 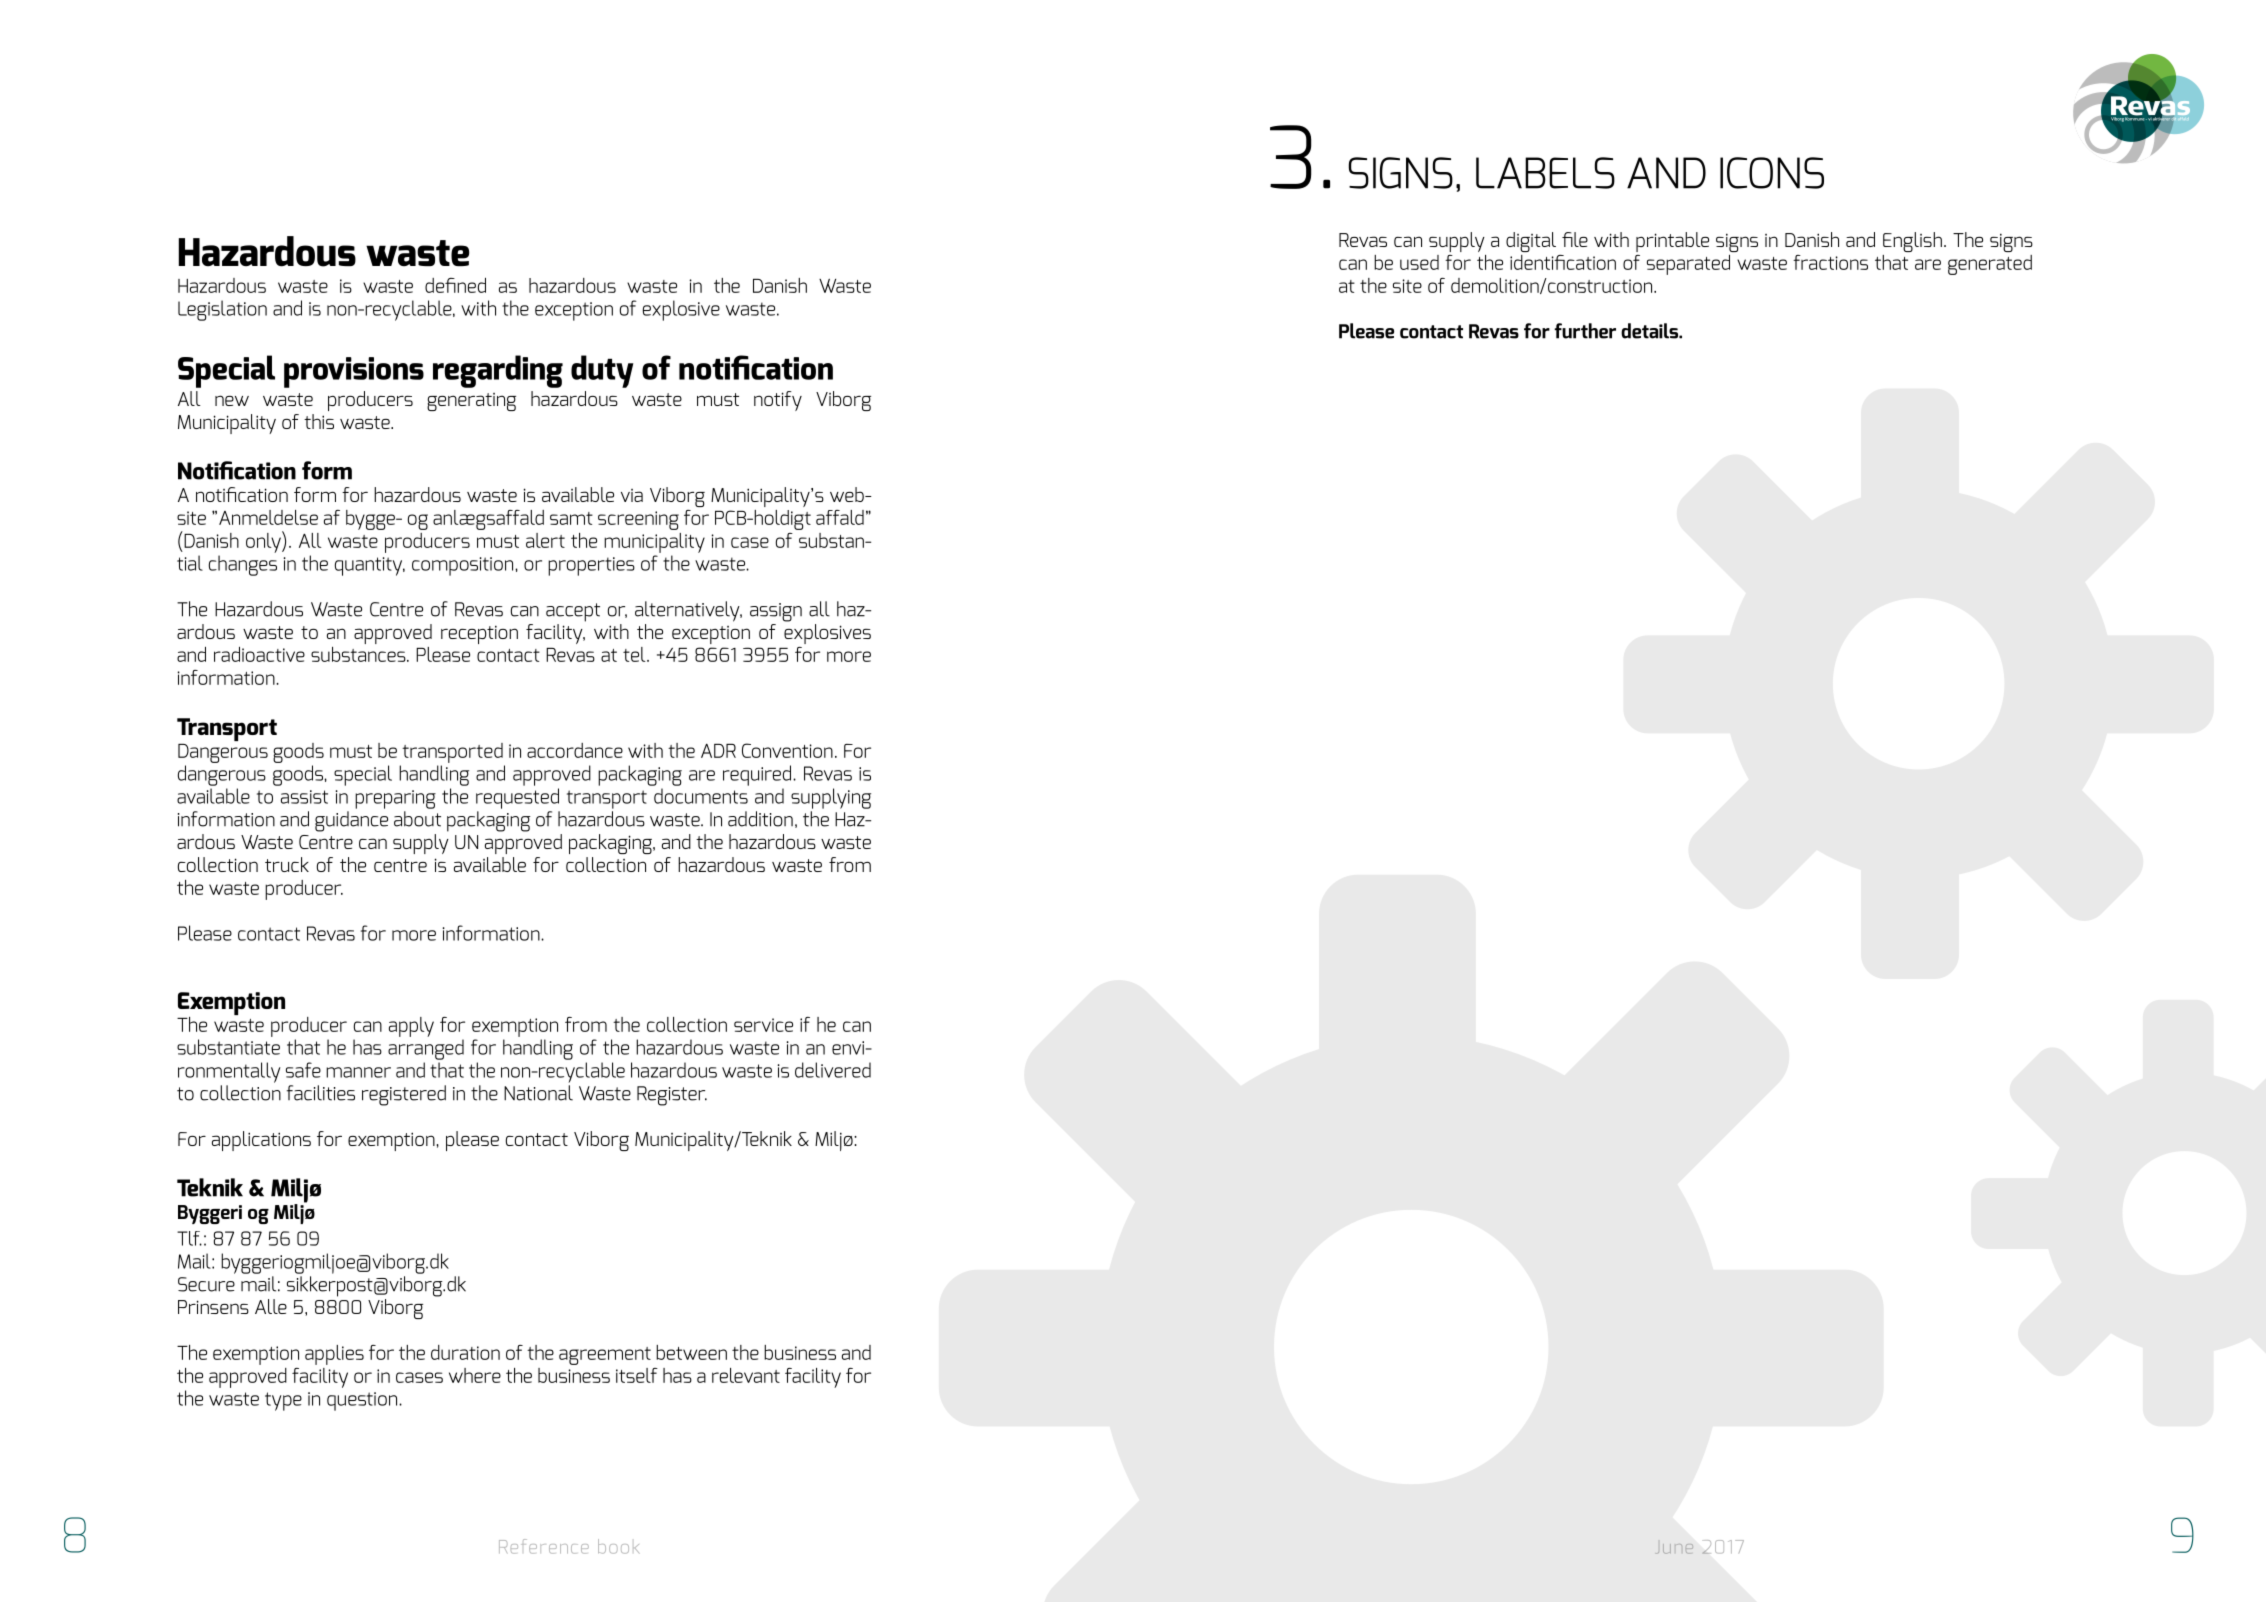 I want to click on addition, so click(x=760, y=819).
